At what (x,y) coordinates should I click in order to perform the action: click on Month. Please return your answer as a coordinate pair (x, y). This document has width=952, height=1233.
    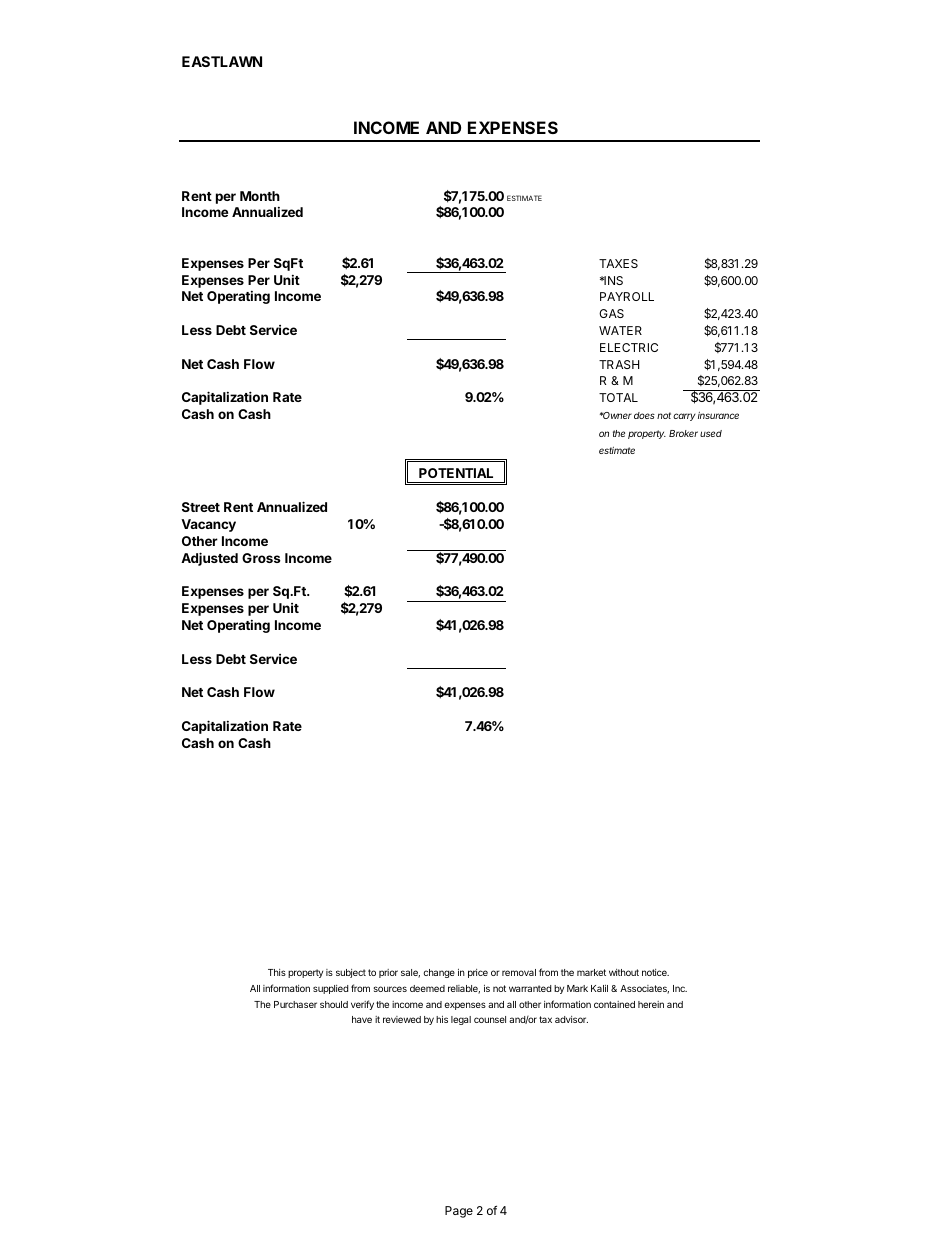
    Looking at the image, I should click on (260, 196).
